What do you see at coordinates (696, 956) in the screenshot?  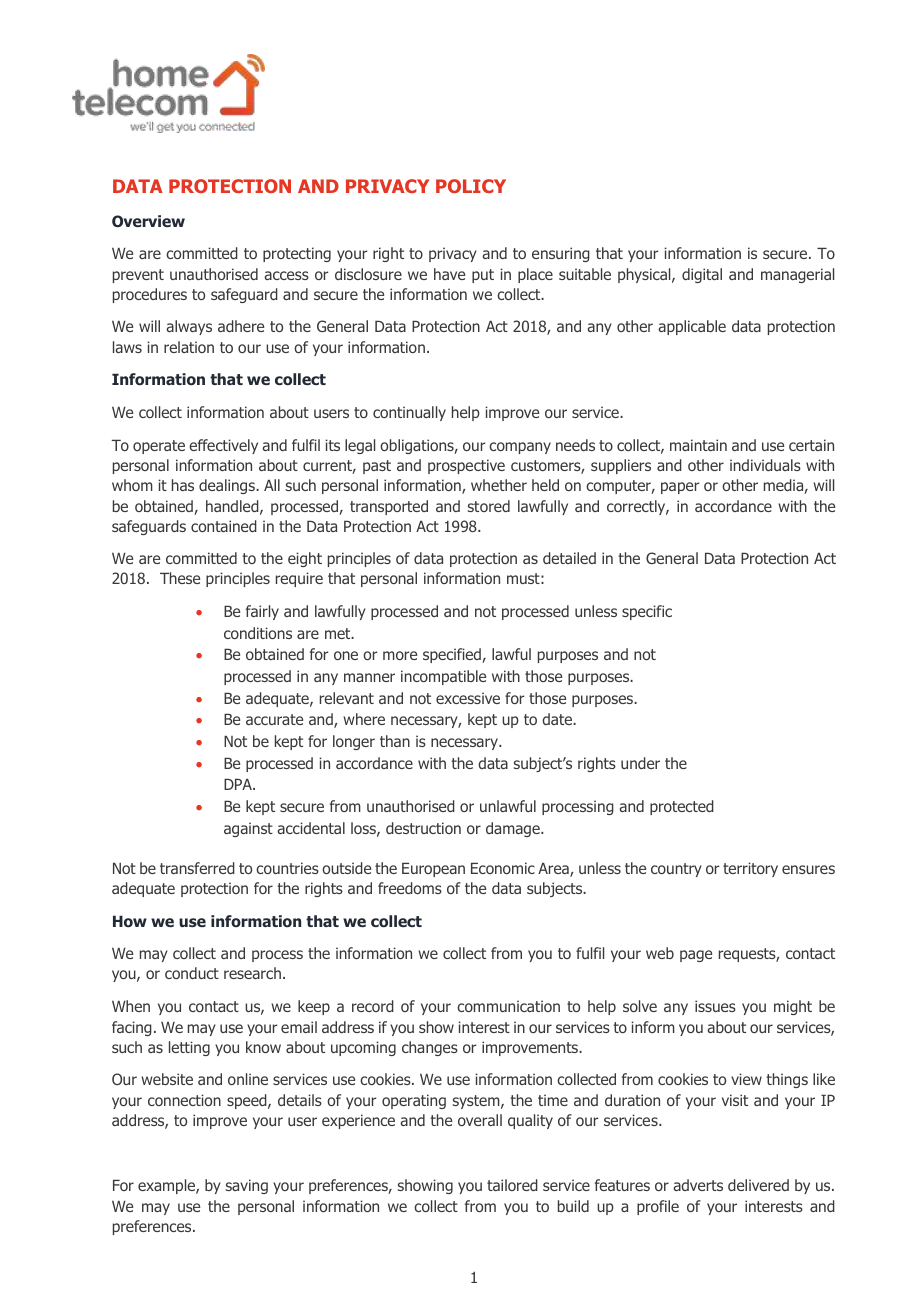 I see `page` at bounding box center [696, 956].
